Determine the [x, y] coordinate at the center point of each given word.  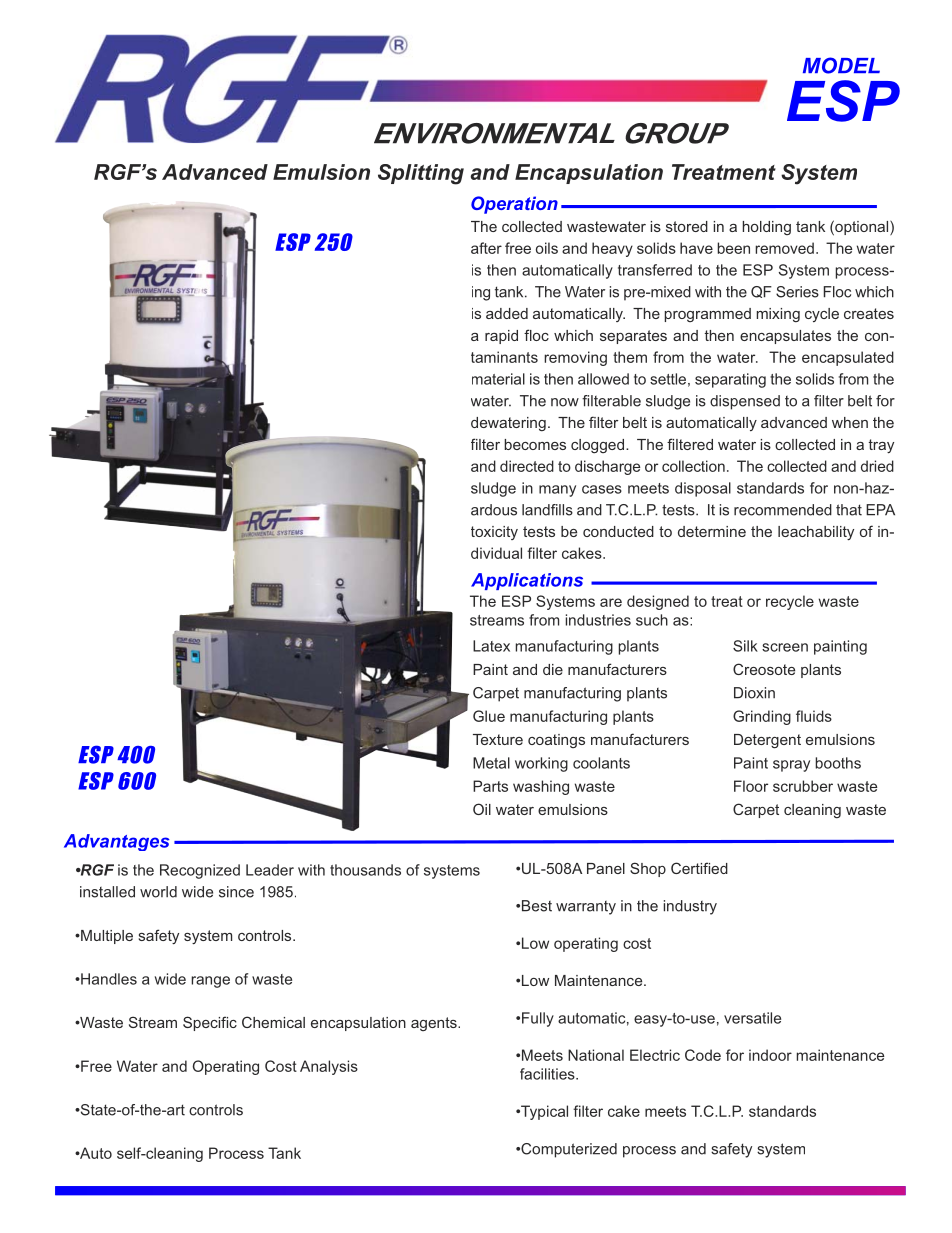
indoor [770, 1055]
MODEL [841, 65]
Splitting [421, 174]
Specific [210, 1023]
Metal [491, 763]
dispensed [745, 402]
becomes [535, 444]
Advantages [117, 842]
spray [791, 766]
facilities [548, 1074]
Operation [514, 205]
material [498, 379]
